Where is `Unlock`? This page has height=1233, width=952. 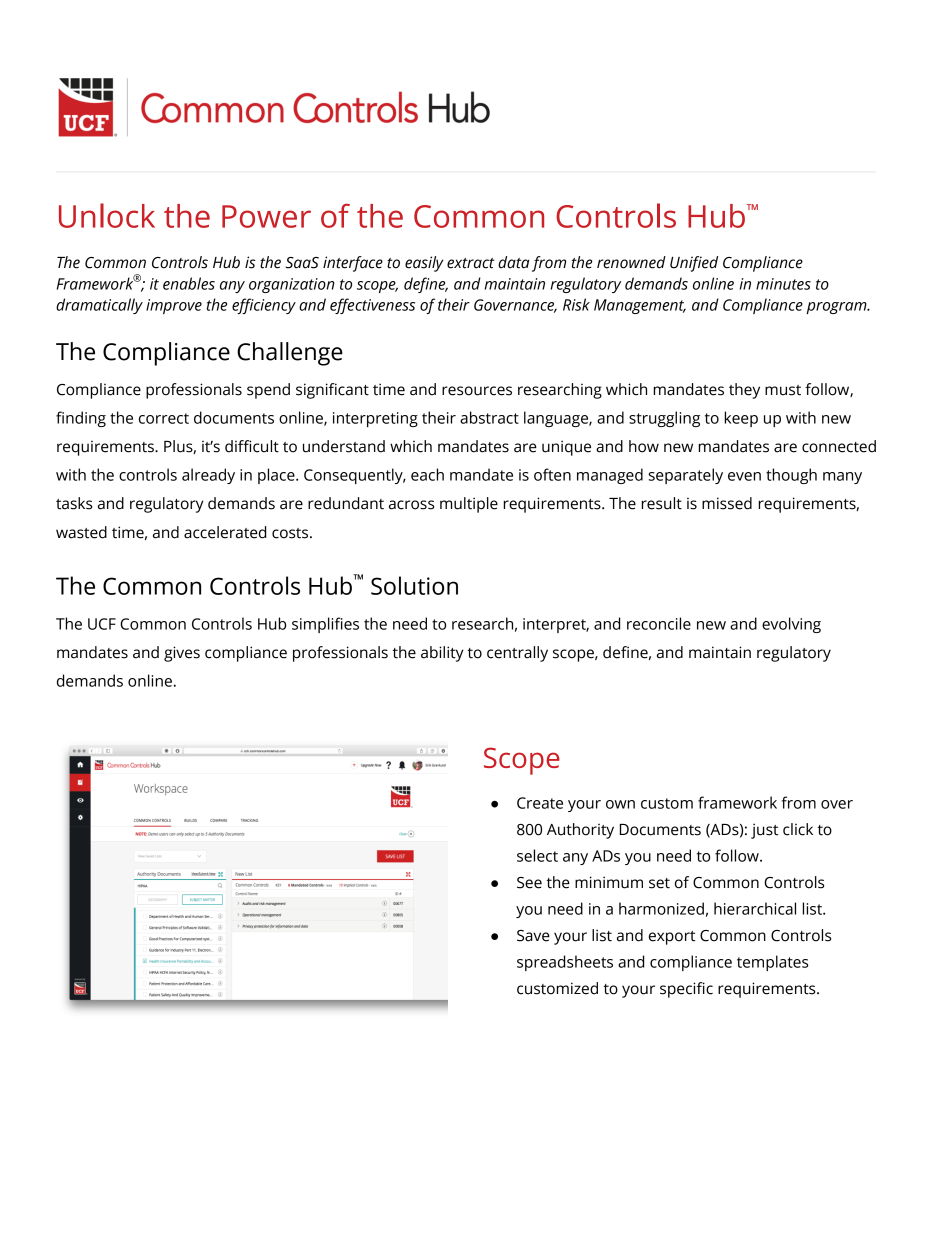
Unlock is located at coordinates (107, 215).
